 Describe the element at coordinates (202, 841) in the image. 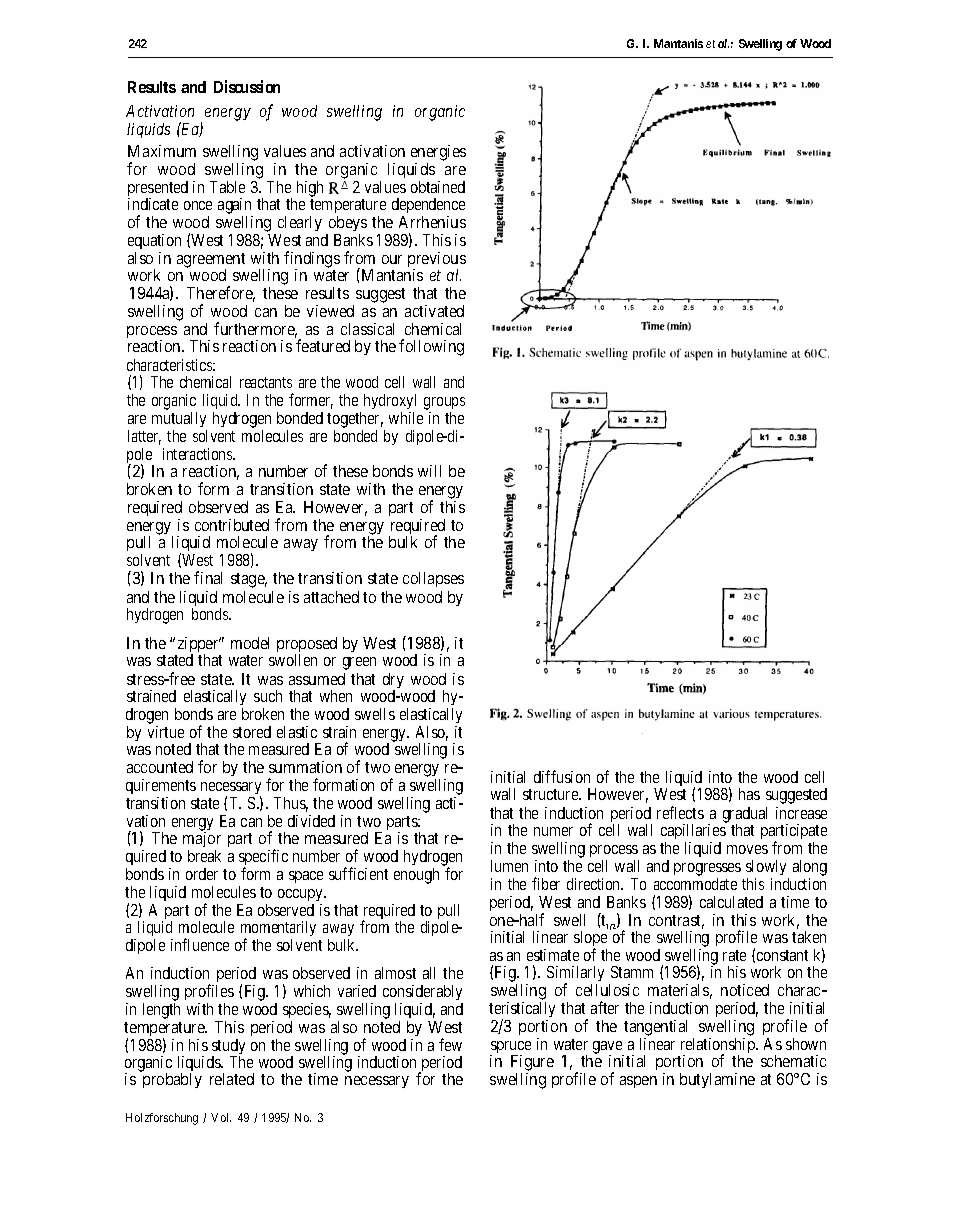

I see `major` at that location.
